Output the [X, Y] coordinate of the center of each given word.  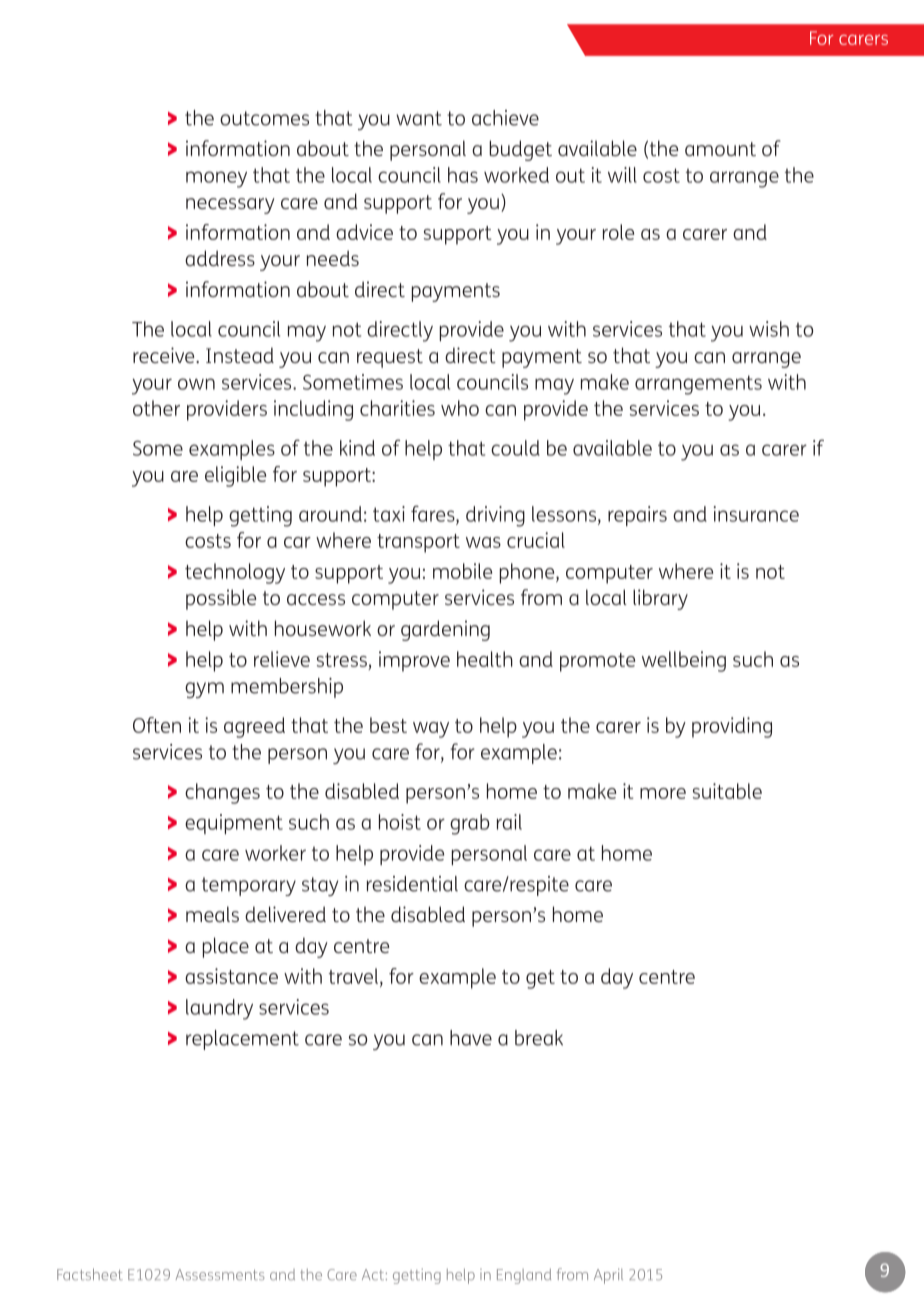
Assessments [220, 1274]
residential [412, 884]
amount [720, 149]
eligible [235, 476]
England [524, 1276]
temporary [249, 886]
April [608, 1276]
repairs [637, 516]
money [216, 179]
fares [434, 513]
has [463, 175]
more [663, 793]
